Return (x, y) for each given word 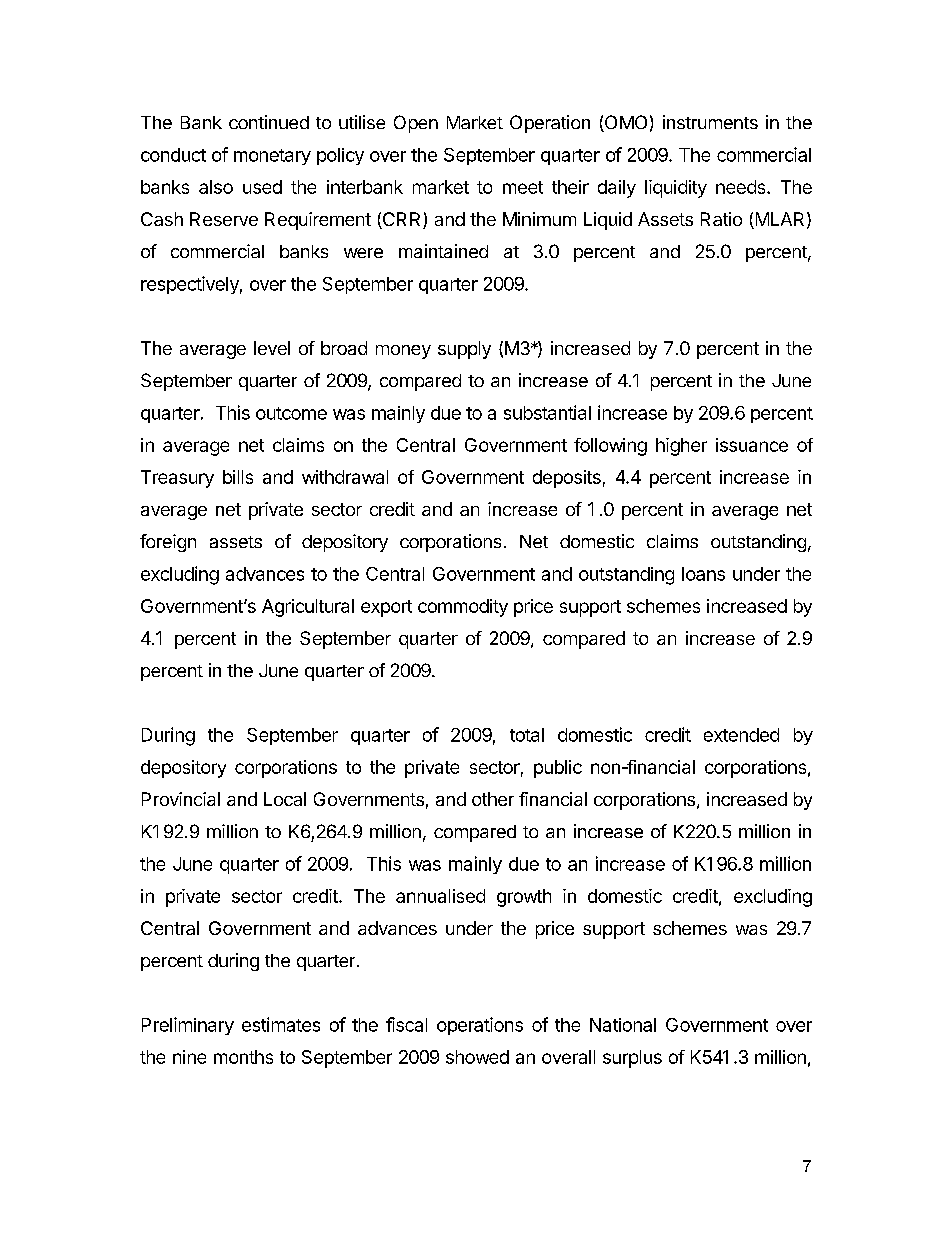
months (243, 1057)
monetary (272, 157)
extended (741, 735)
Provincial (181, 799)
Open (416, 124)
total (527, 735)
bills (238, 477)
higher (681, 447)
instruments (710, 122)
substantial (547, 412)
